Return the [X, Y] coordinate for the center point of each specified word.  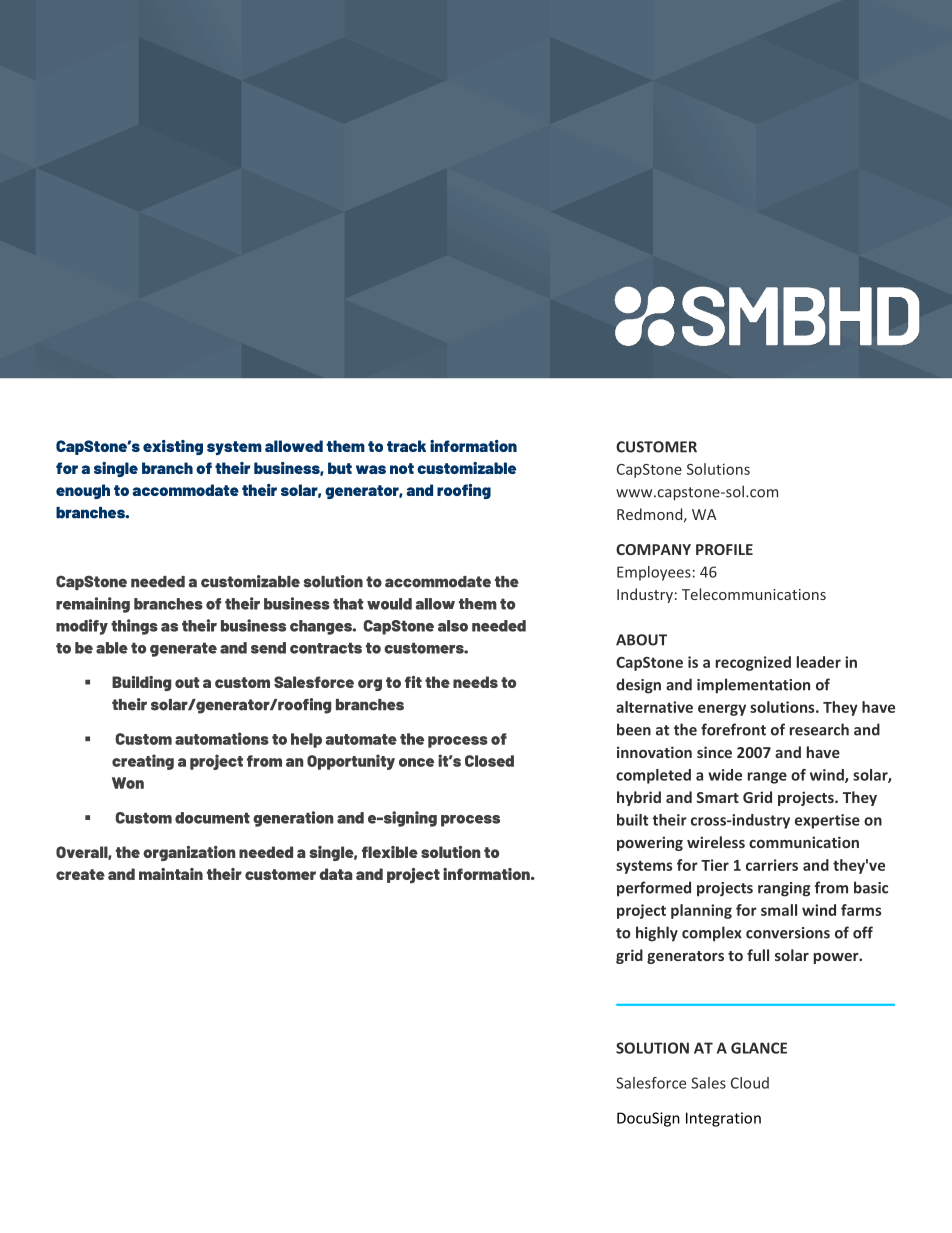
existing [173, 447]
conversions [788, 933]
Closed [489, 761]
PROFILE [724, 549]
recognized [753, 663]
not [402, 468]
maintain [171, 874]
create [80, 874]
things [134, 627]
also [453, 626]
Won [128, 783]
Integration [723, 1119]
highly [657, 934]
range [767, 778]
